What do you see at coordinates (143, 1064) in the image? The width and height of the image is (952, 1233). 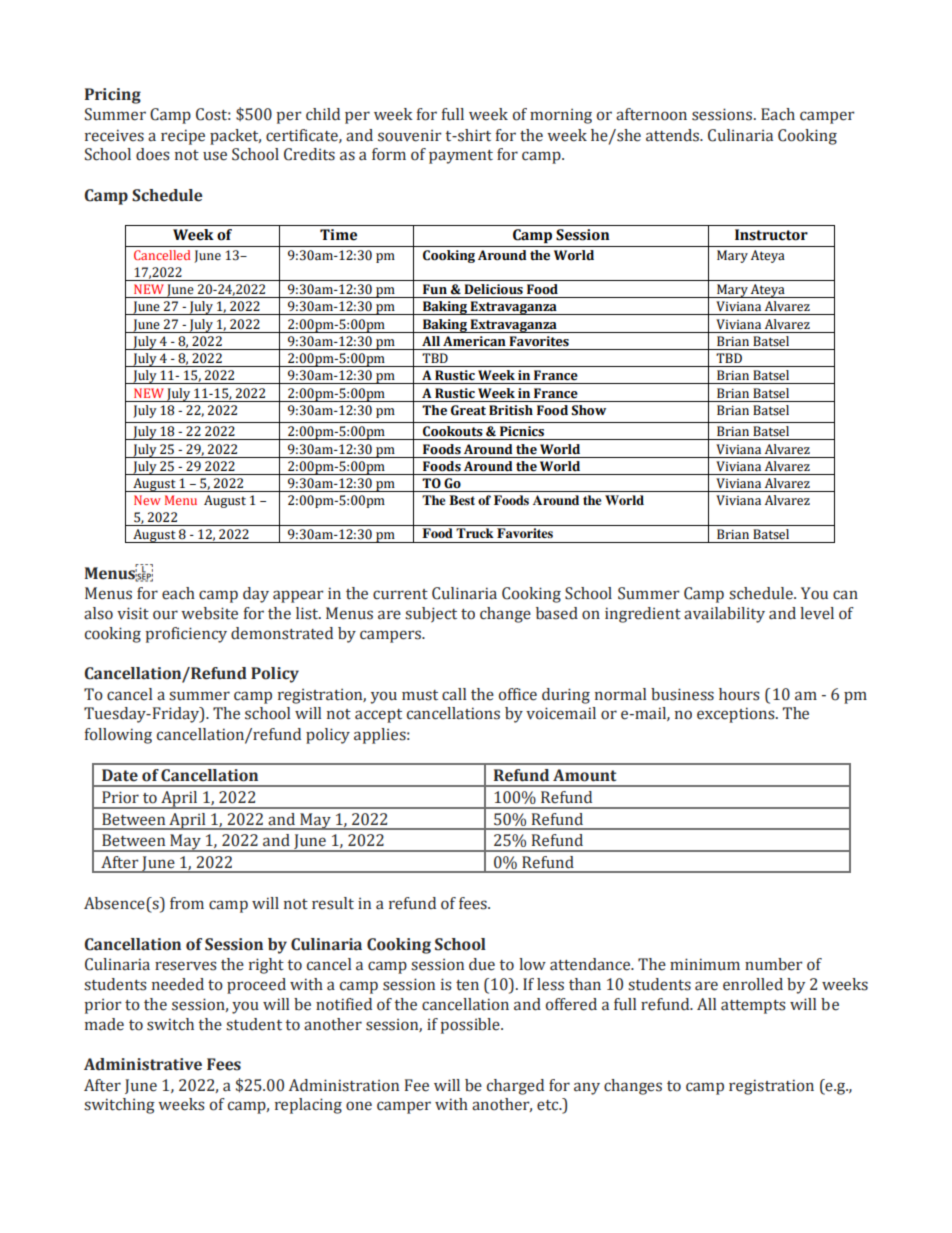 I see `Administrative` at bounding box center [143, 1064].
